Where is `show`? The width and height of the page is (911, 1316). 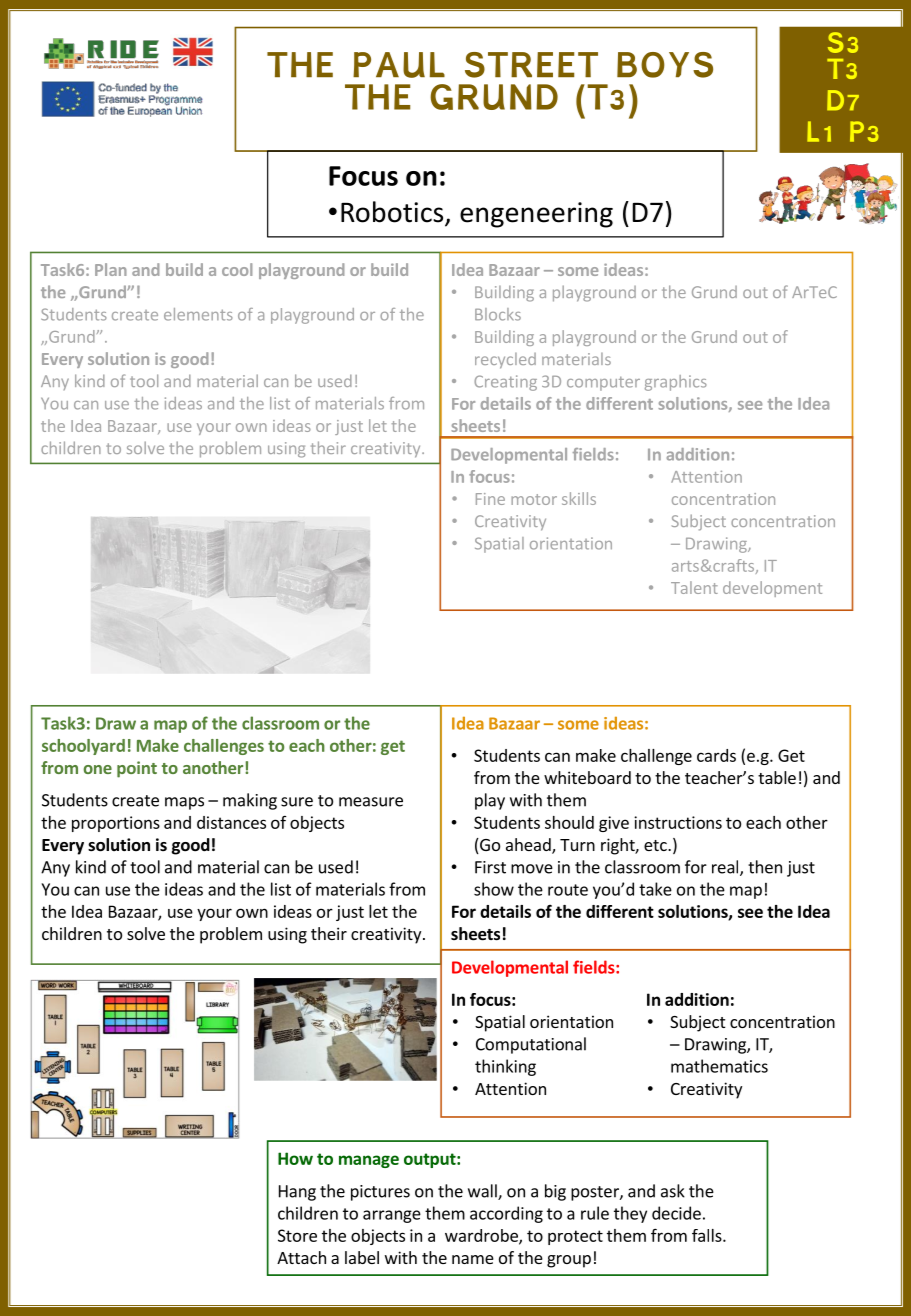
show is located at coordinates (494, 889).
